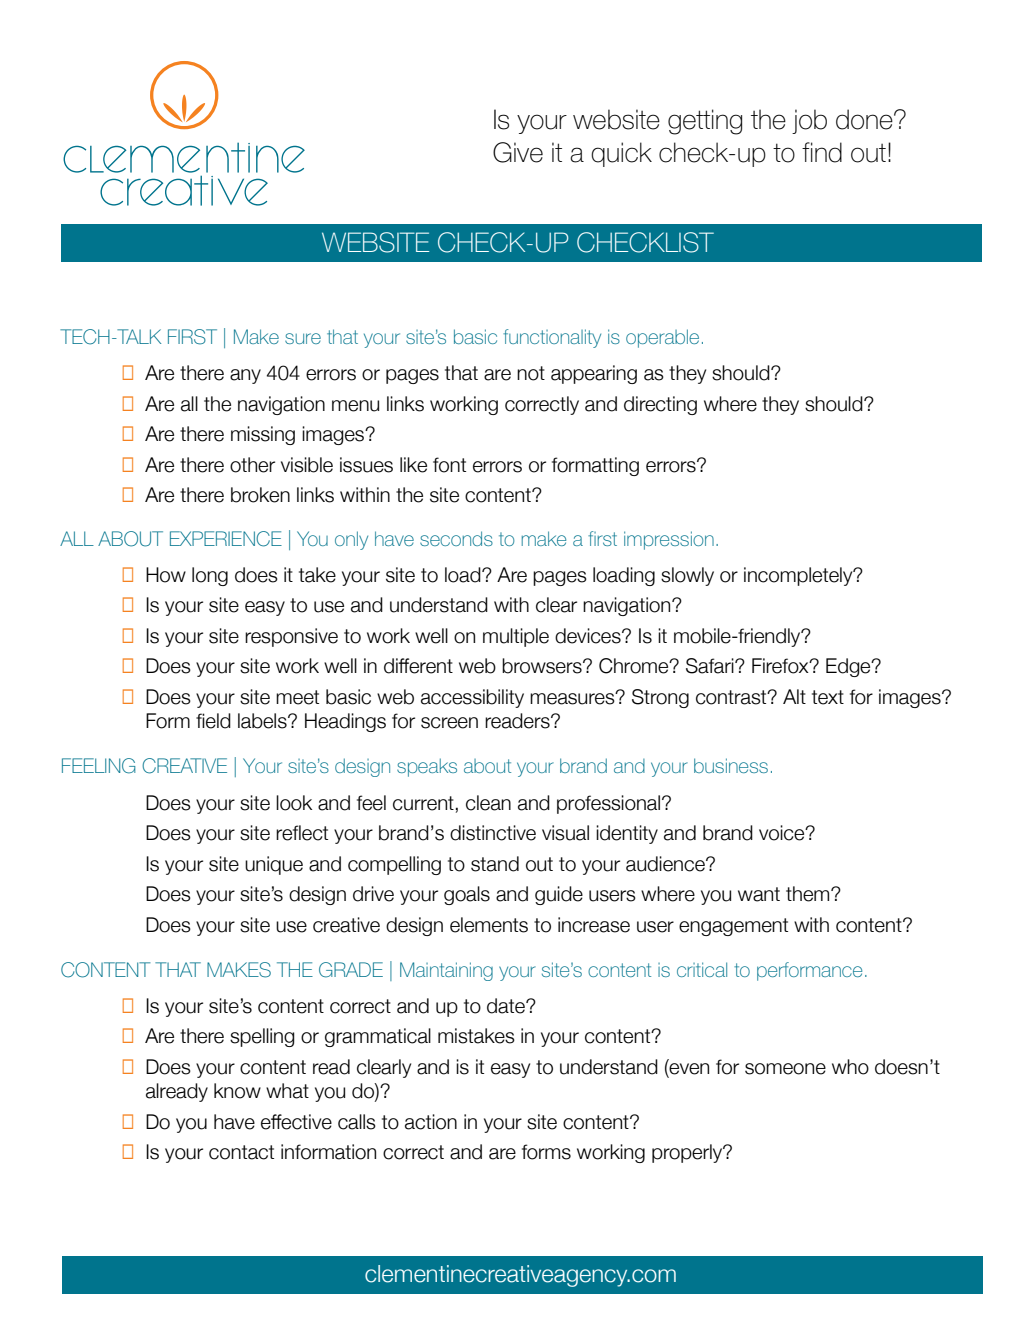 This page has width=1036, height=1341. I want to click on font, so click(449, 465).
